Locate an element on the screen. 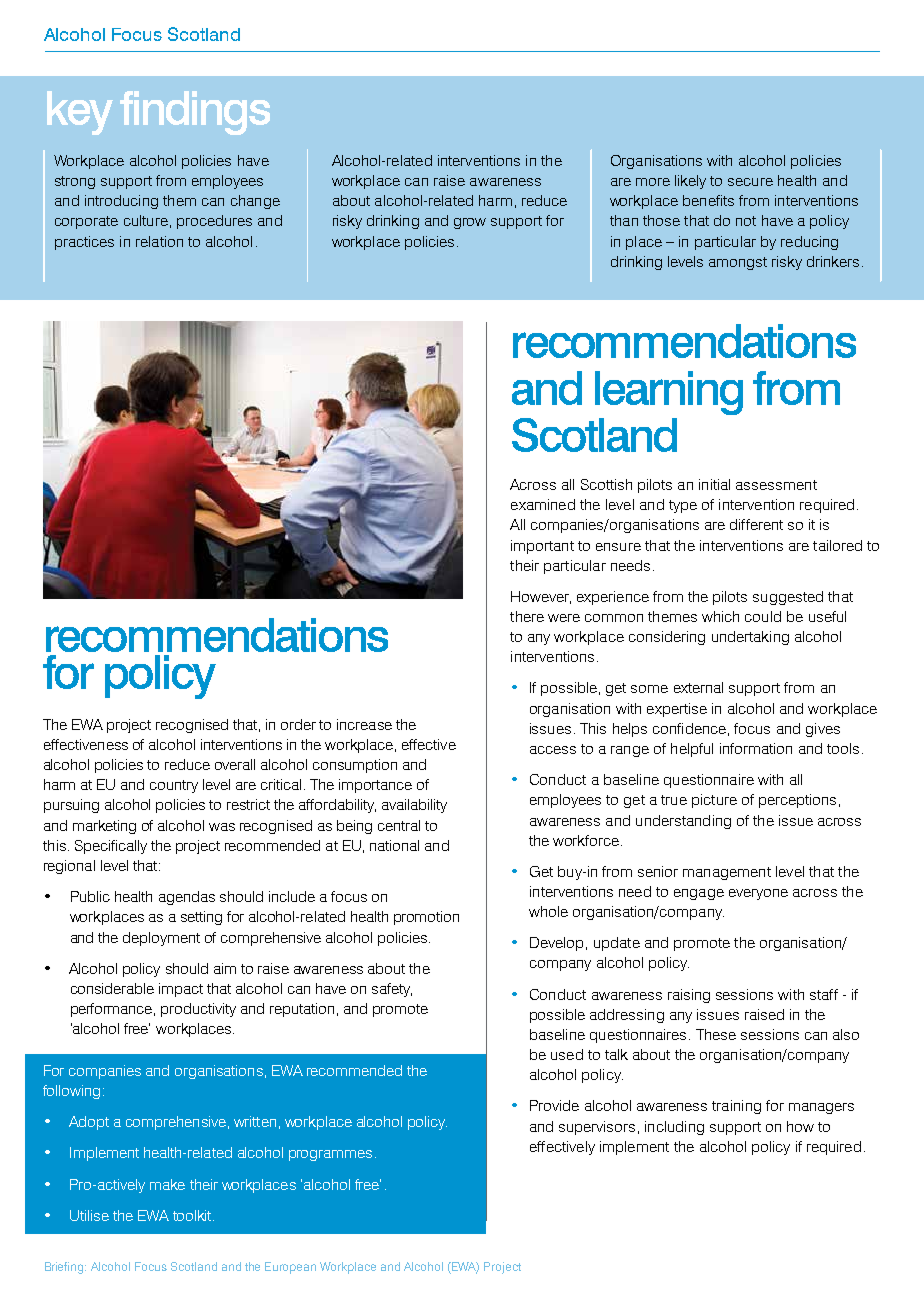 The width and height of the screenshot is (924, 1308). agendas is located at coordinates (187, 898).
